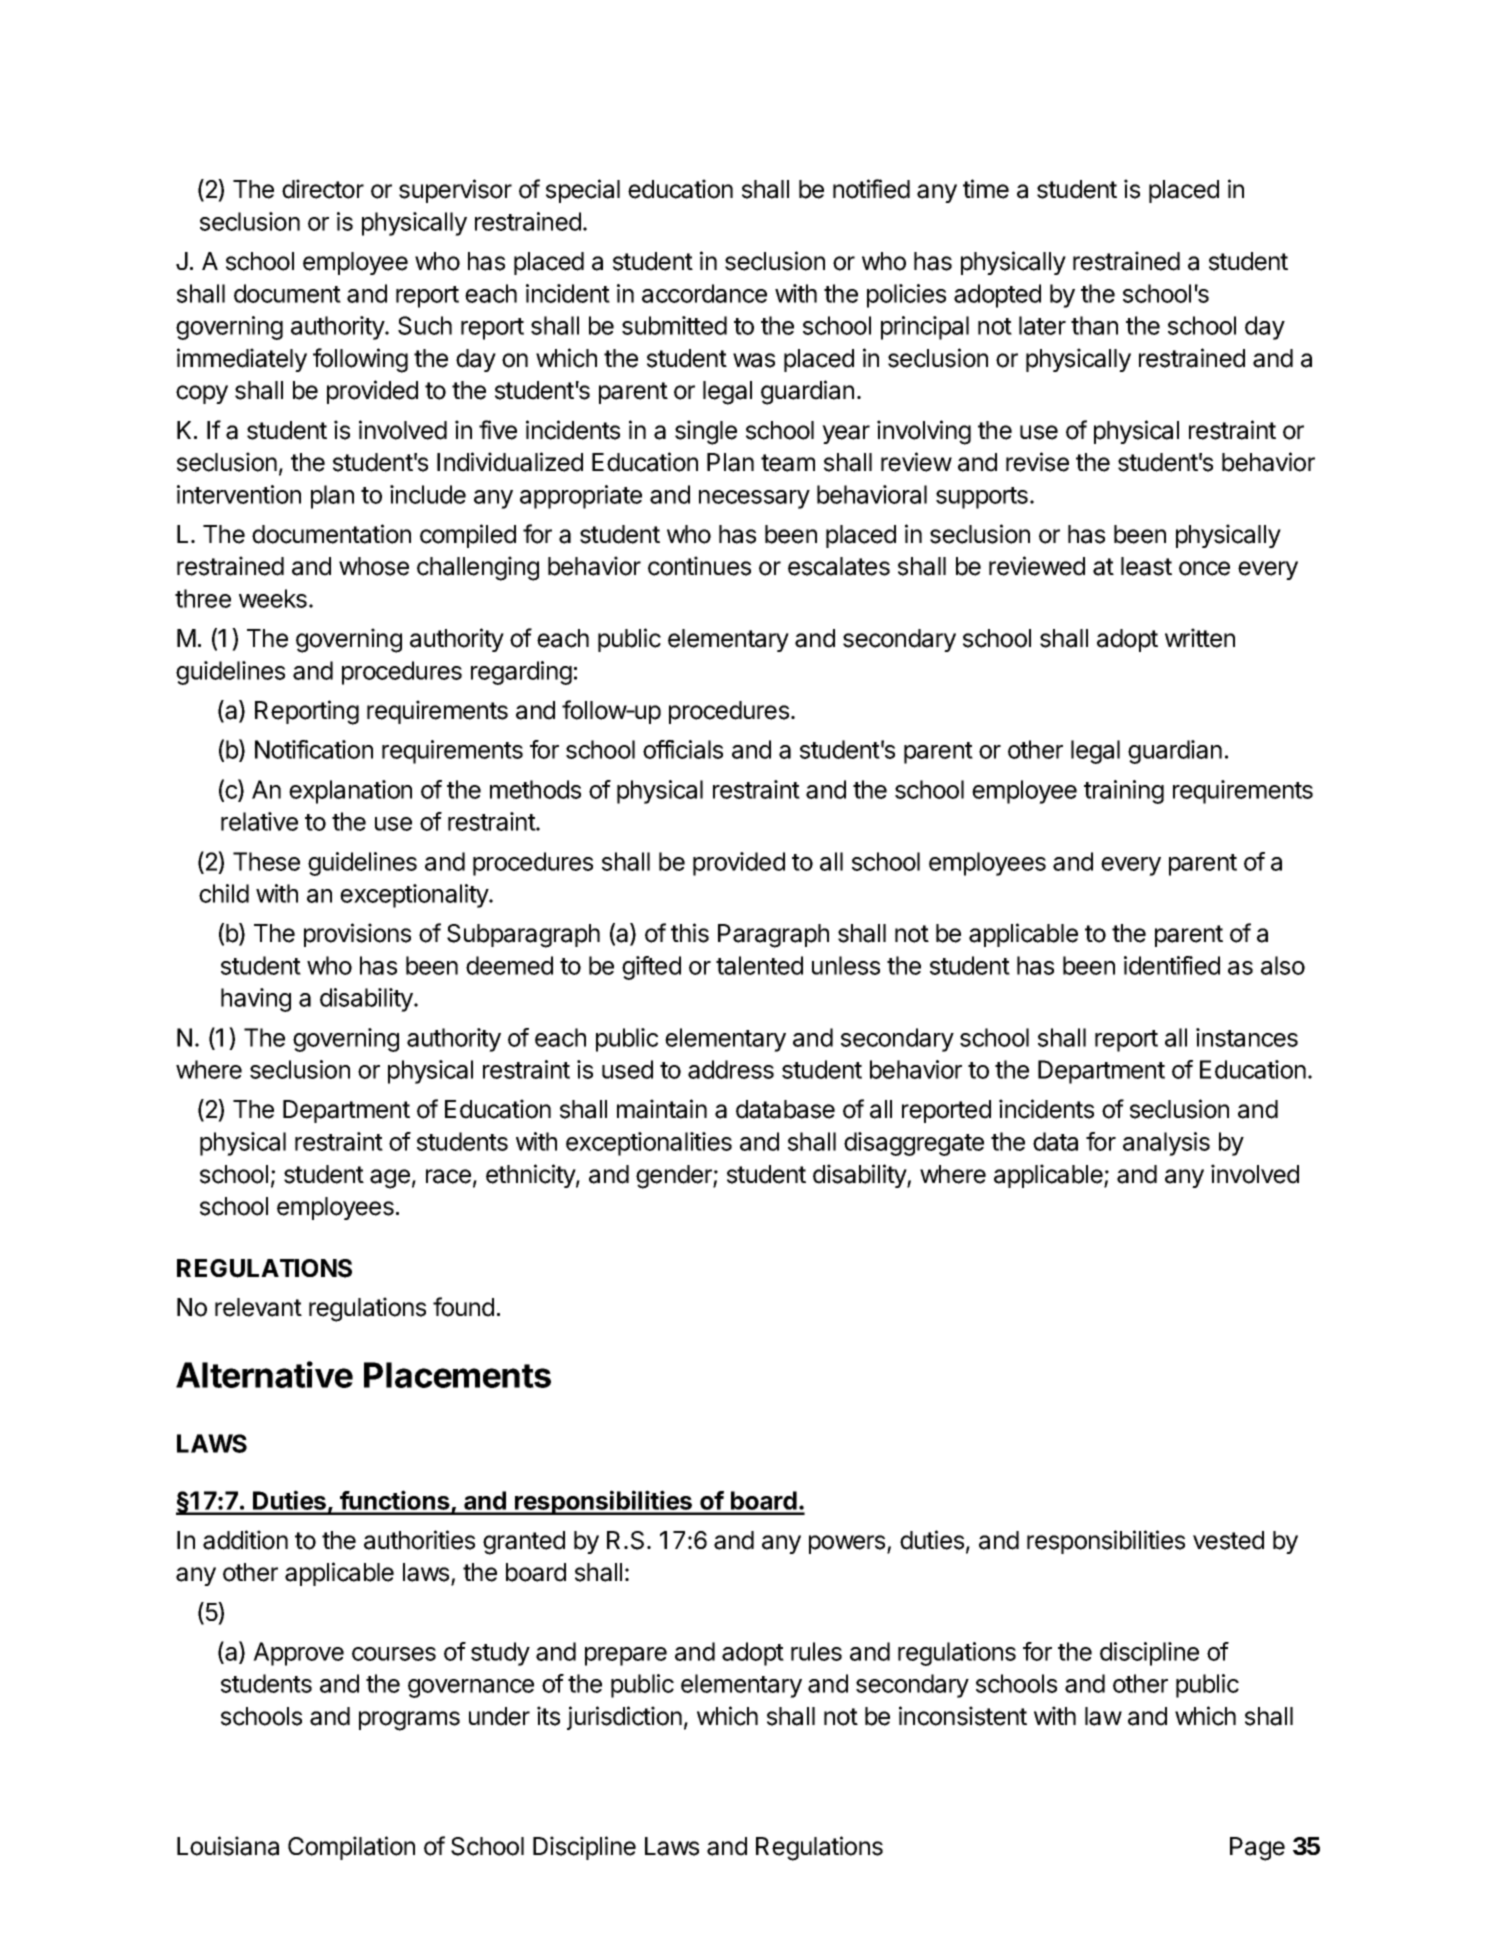 The height and width of the screenshot is (1934, 1495). I want to click on than, so click(1094, 325).
